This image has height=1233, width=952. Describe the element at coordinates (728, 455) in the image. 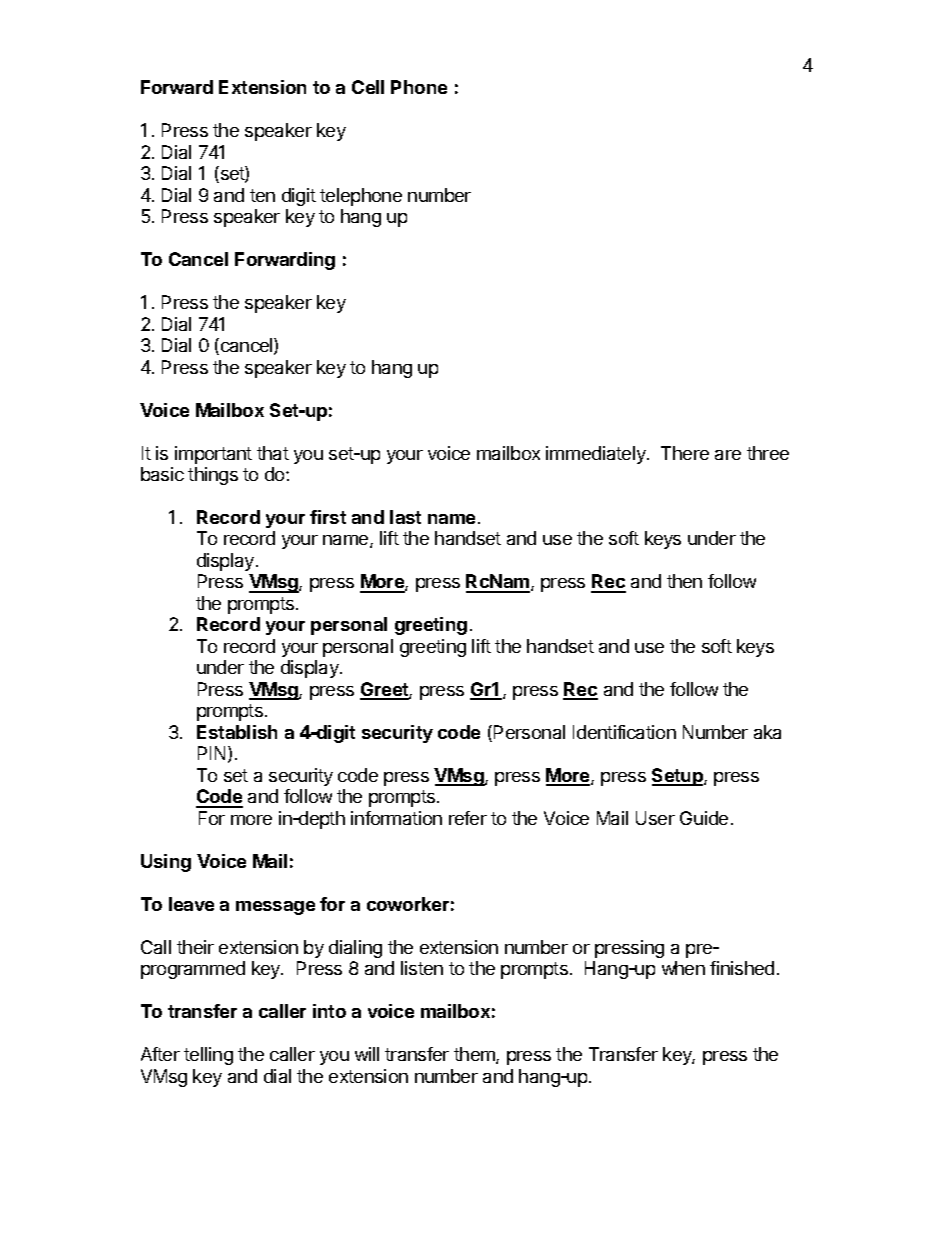

I see `are` at that location.
